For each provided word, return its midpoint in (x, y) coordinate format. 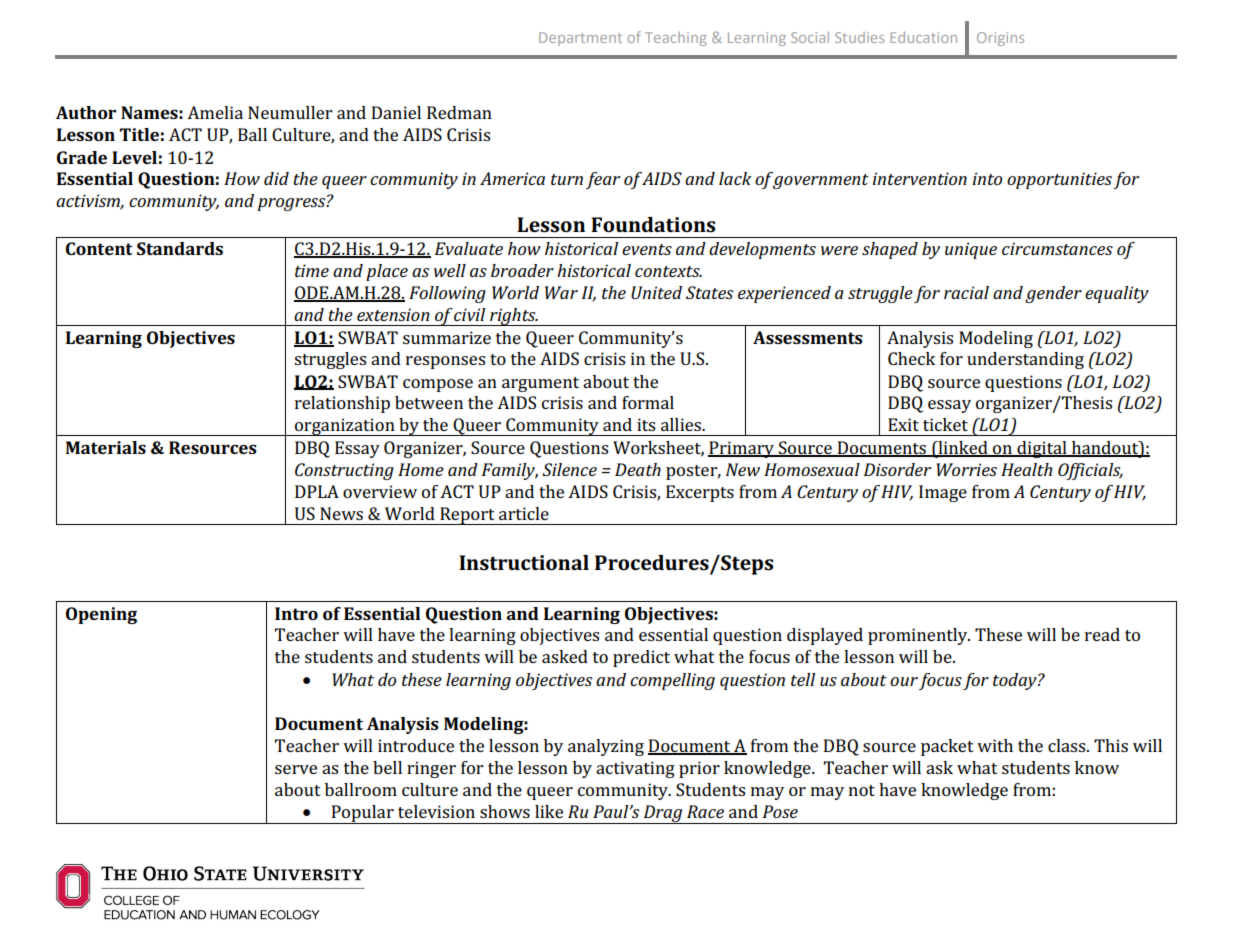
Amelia (215, 112)
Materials (106, 447)
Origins (1000, 39)
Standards (180, 248)
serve (296, 769)
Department (580, 39)
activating (635, 769)
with (995, 745)
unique (971, 250)
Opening (101, 615)
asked (565, 656)
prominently (919, 636)
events (647, 249)
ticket (945, 424)
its (646, 424)
